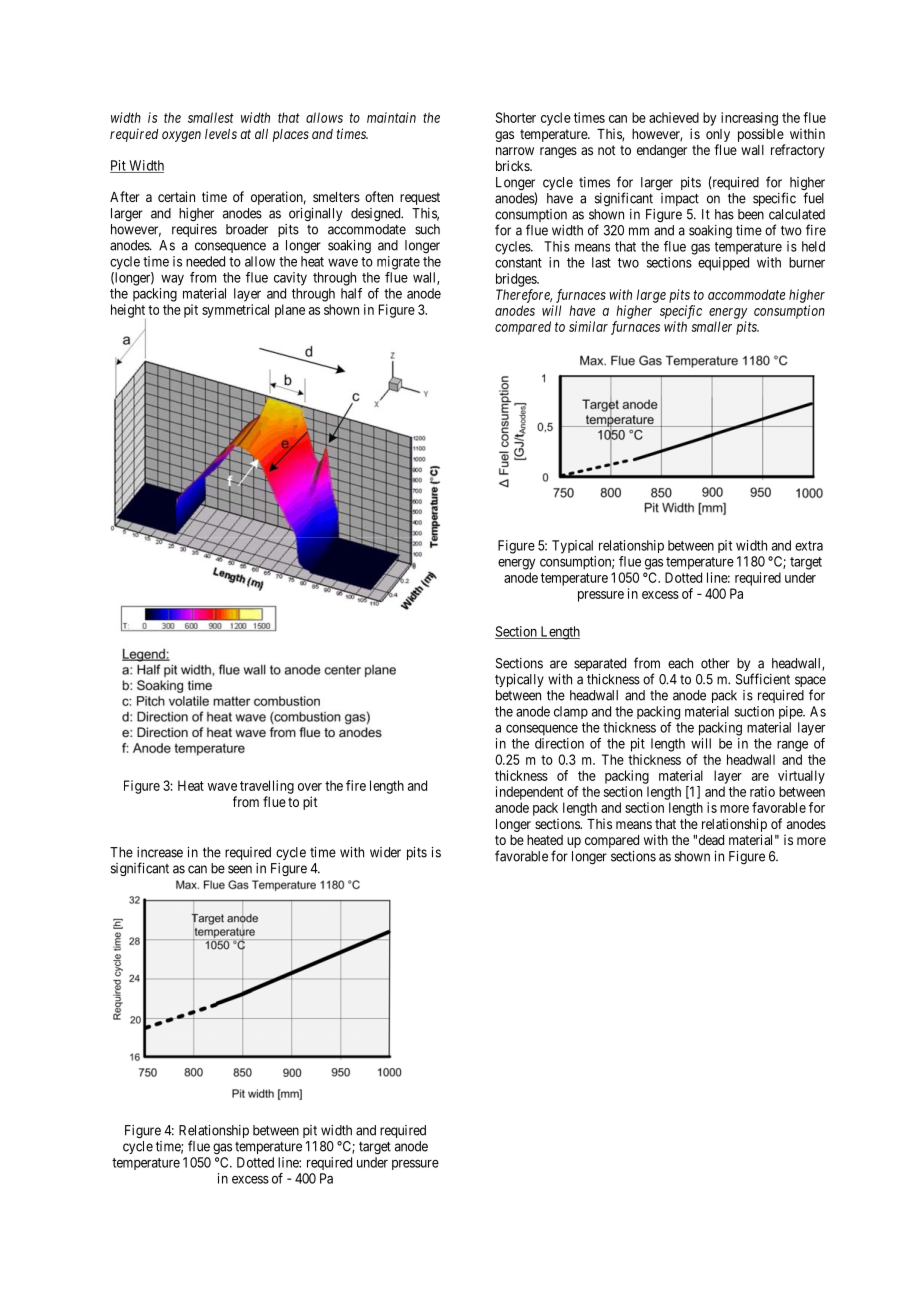 The height and width of the image is (1308, 924). I want to click on way, so click(172, 280).
